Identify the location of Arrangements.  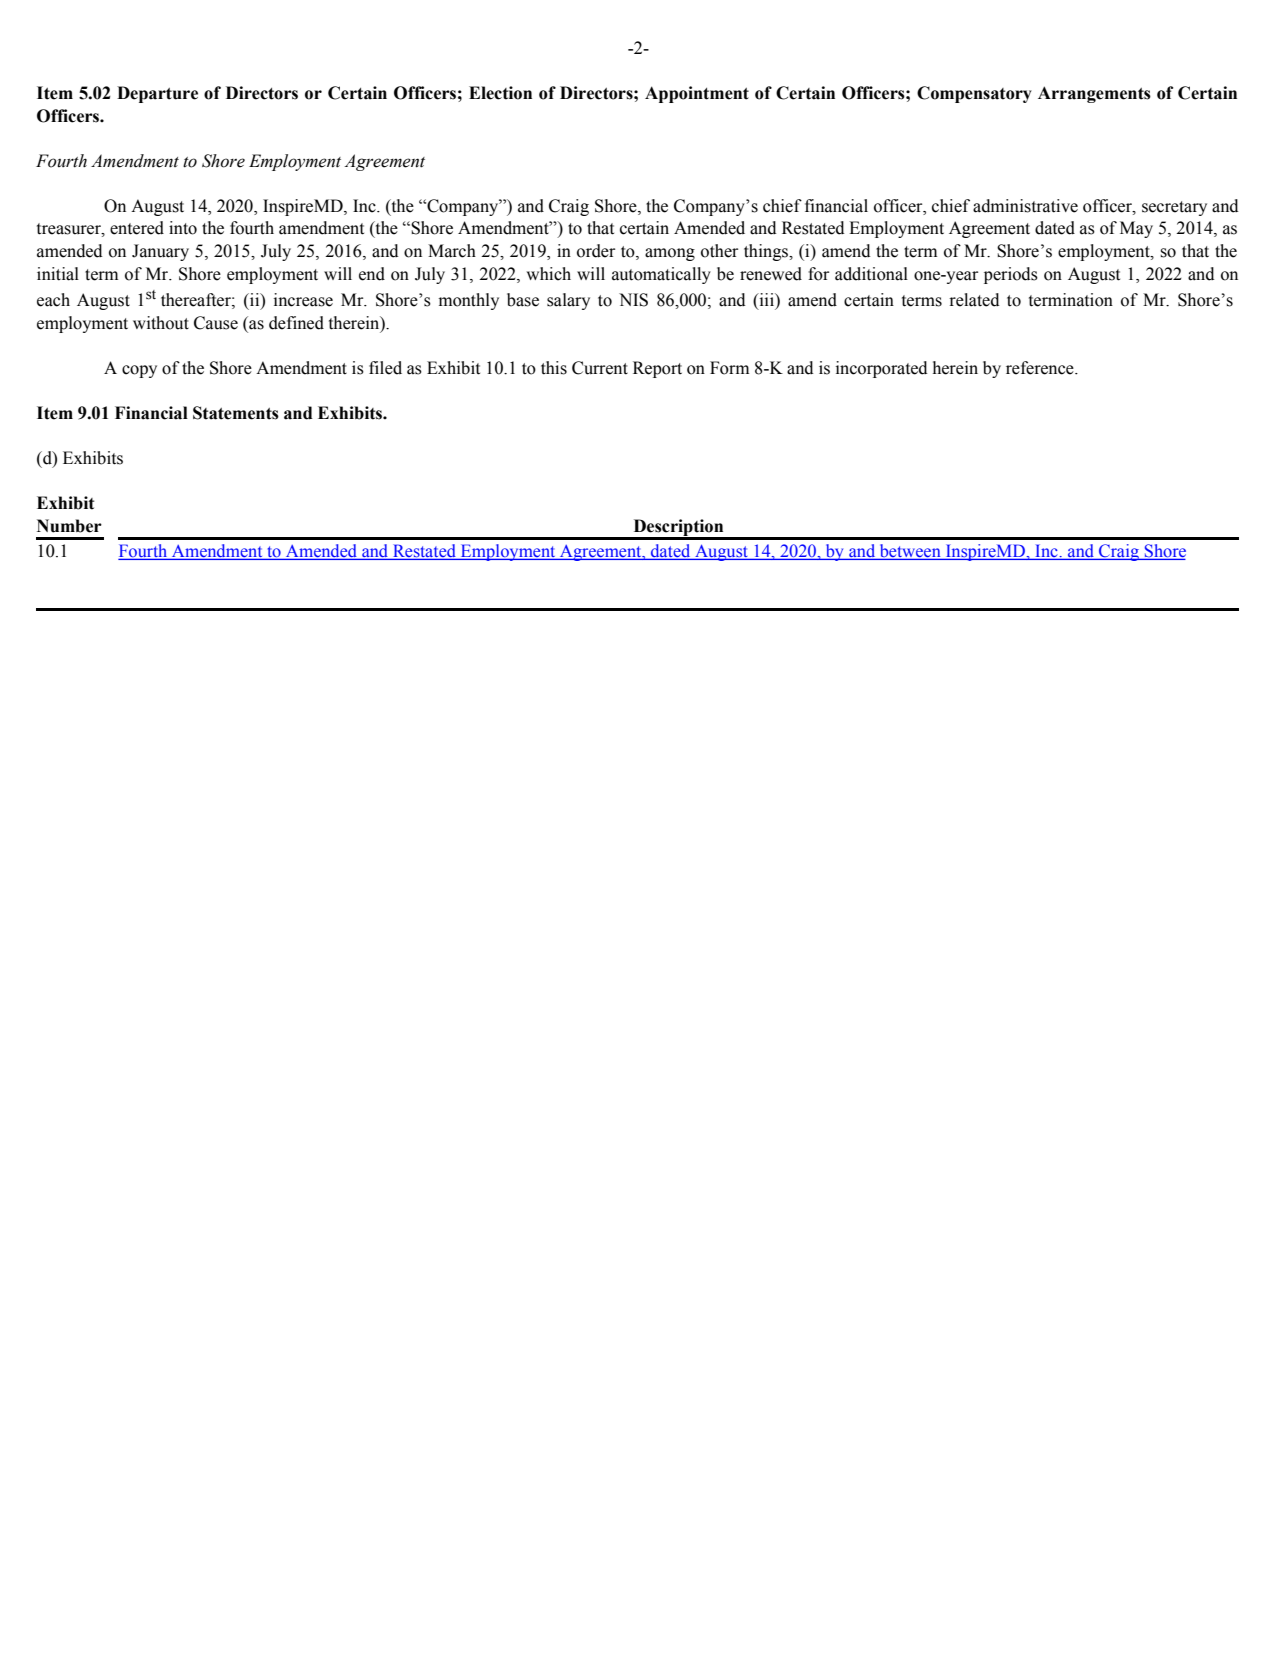
(1094, 94).
